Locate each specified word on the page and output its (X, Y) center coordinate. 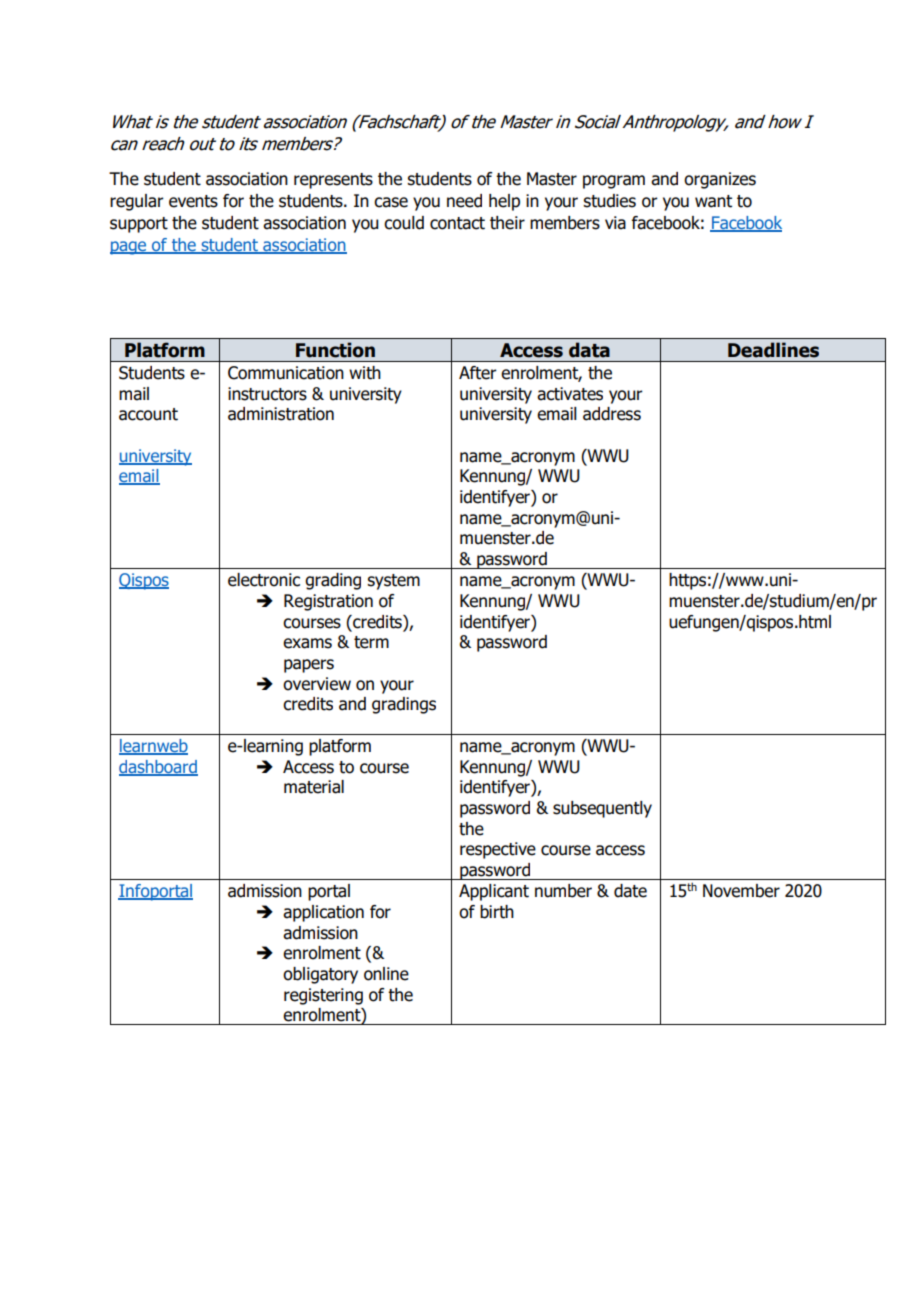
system (393, 582)
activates (570, 394)
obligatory (320, 975)
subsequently (602, 809)
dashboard (158, 767)
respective (498, 850)
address (612, 414)
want (713, 201)
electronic (264, 580)
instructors (267, 394)
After (478, 373)
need (464, 201)
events (193, 201)
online (386, 974)
